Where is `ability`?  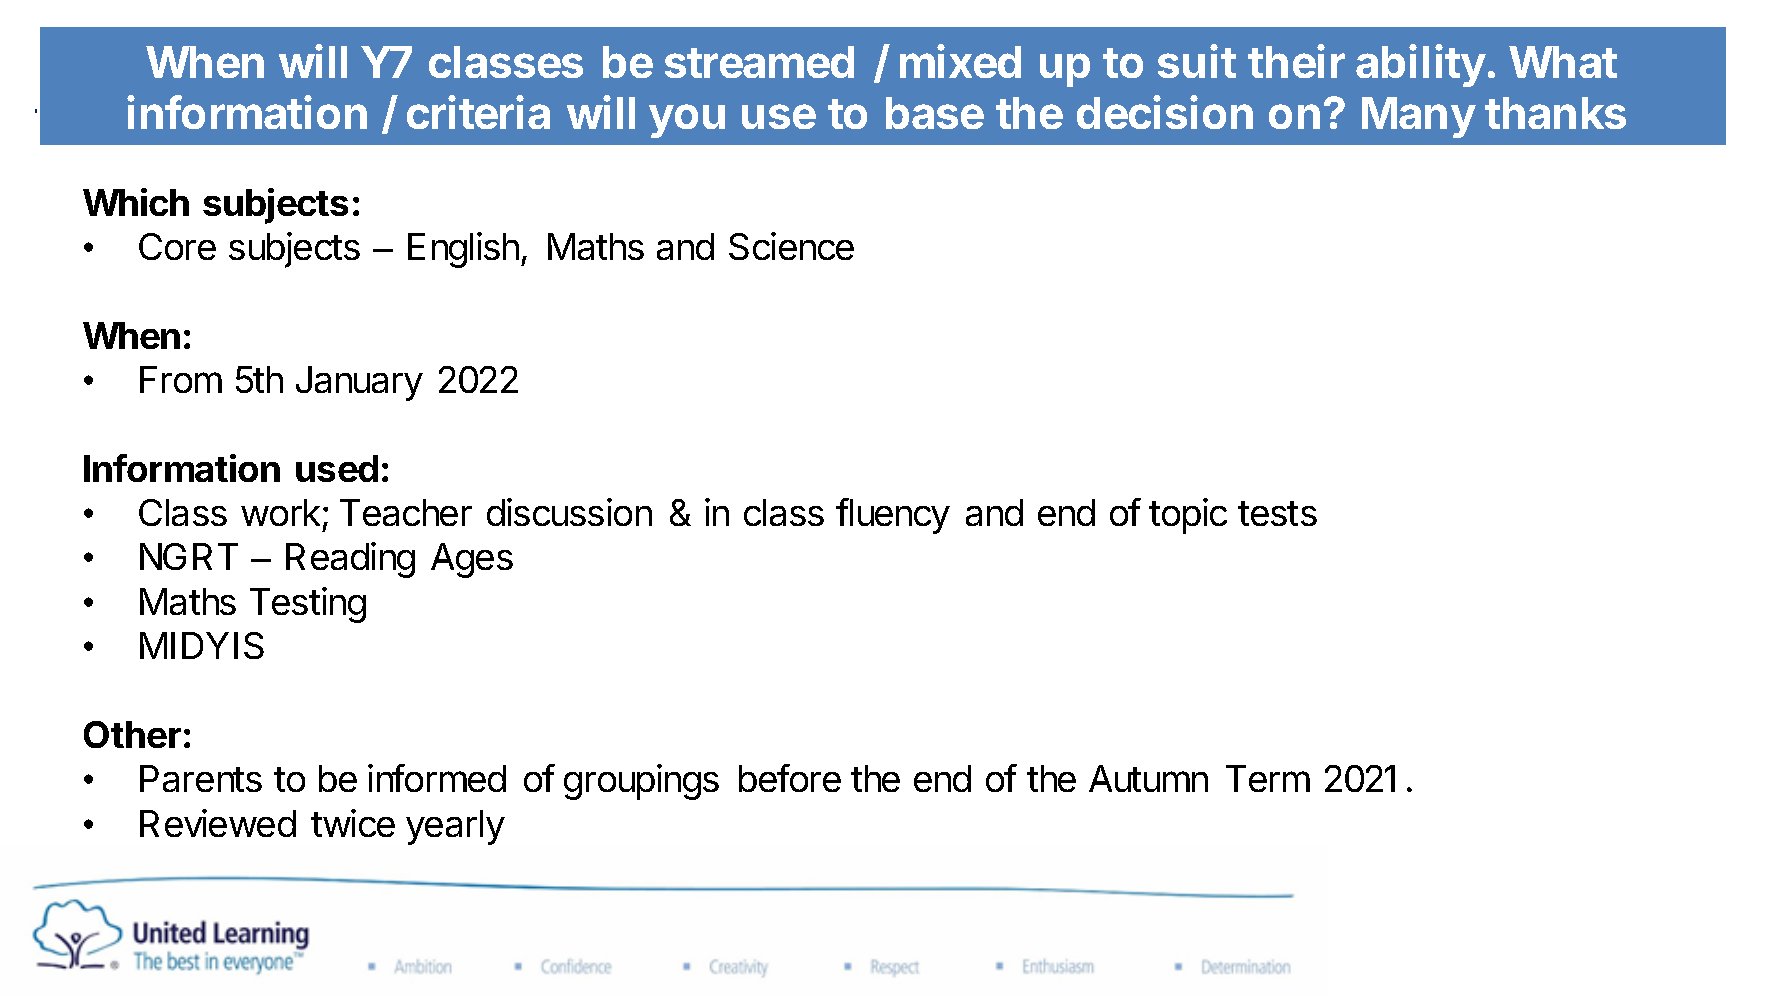 ability is located at coordinates (1421, 65).
